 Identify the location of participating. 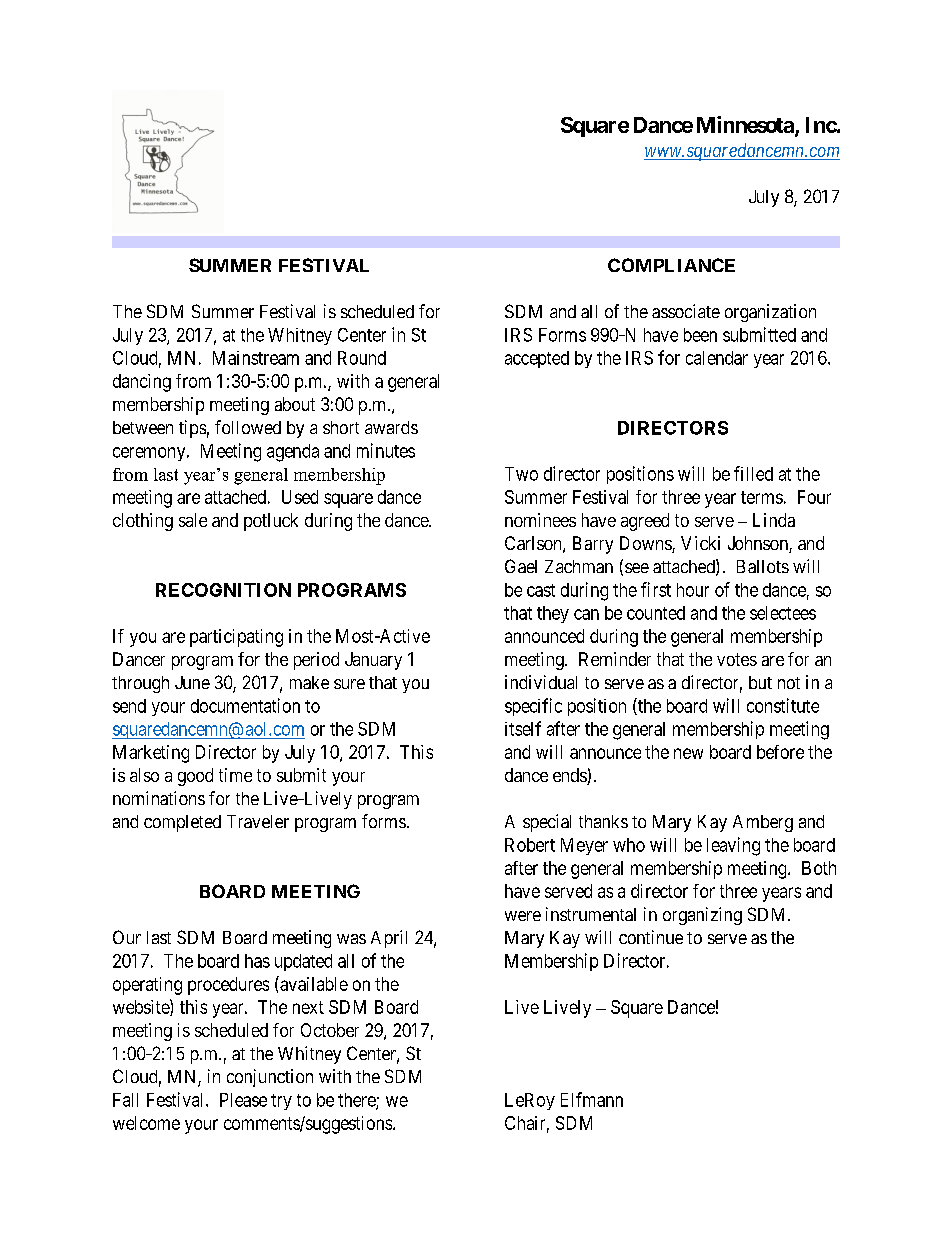
(236, 638).
